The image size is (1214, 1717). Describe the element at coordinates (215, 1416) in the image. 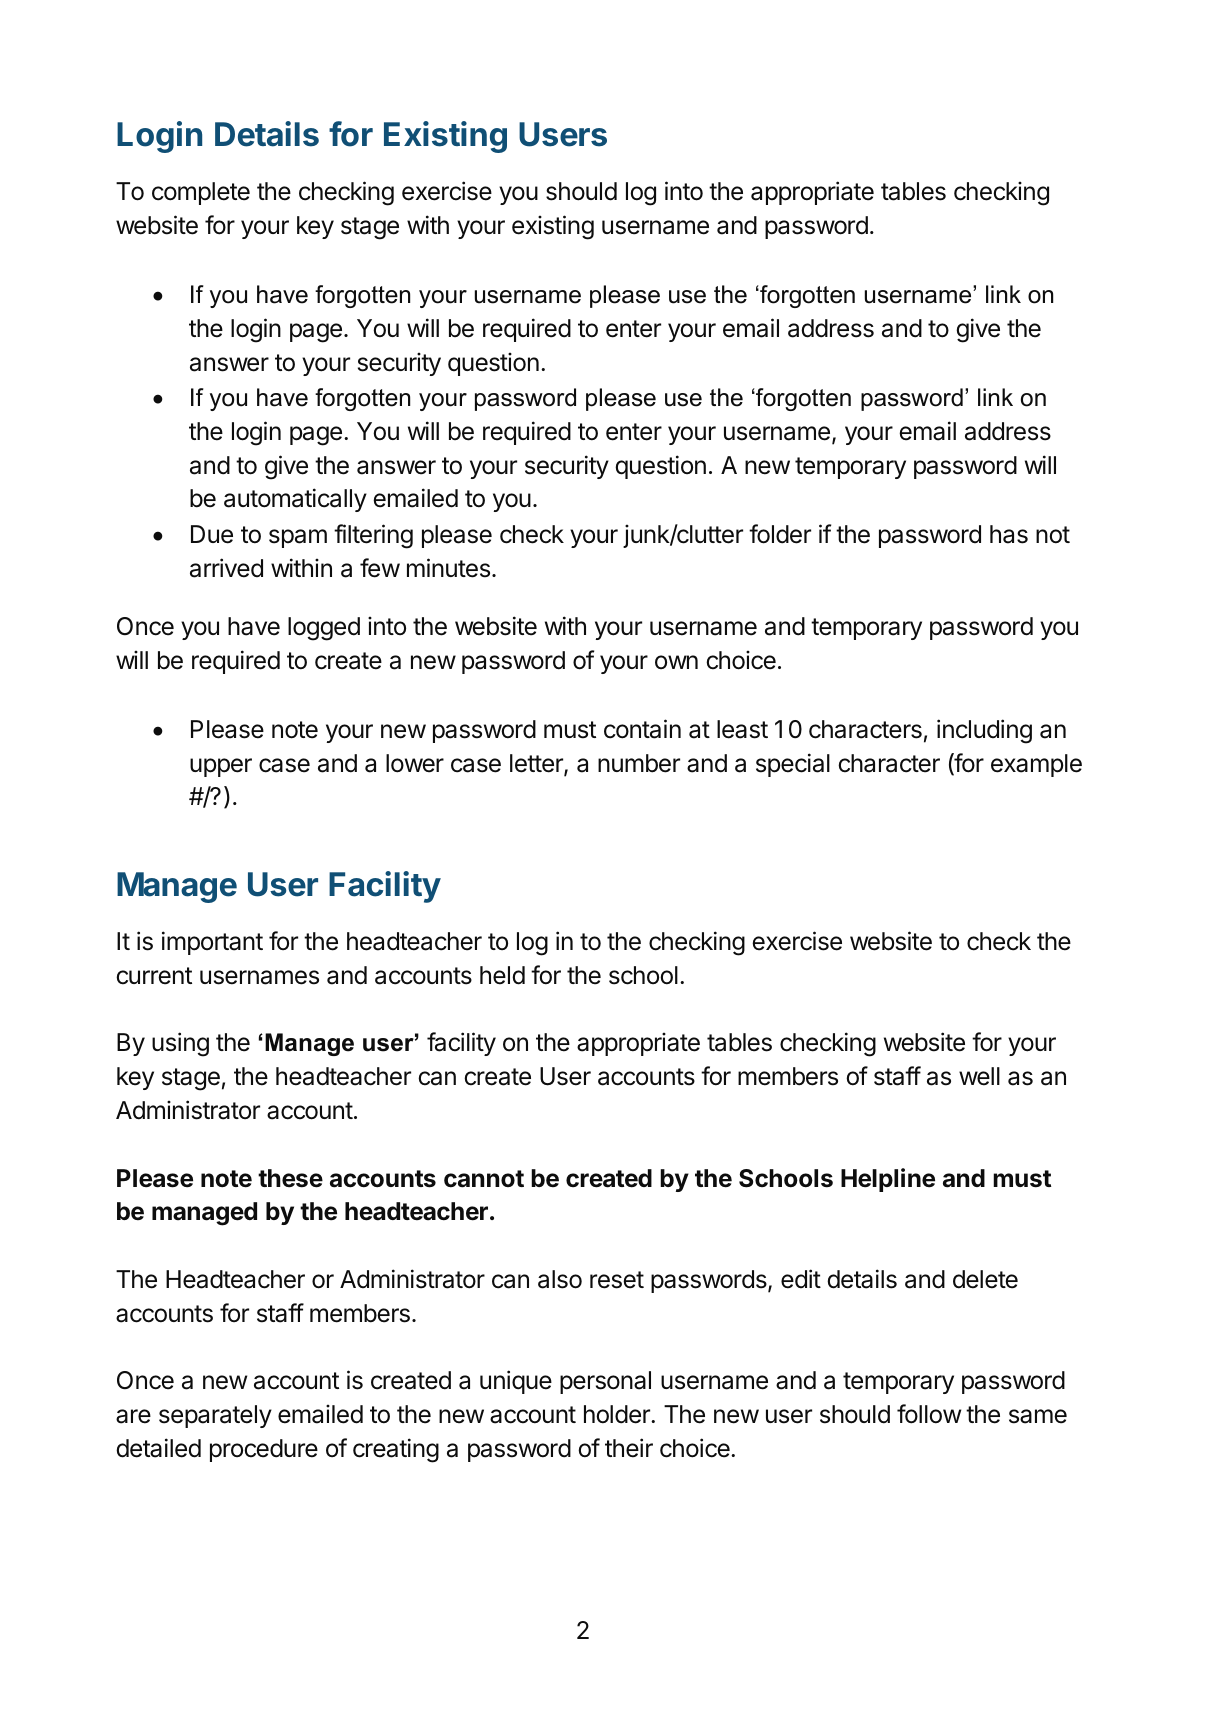

I see `separately` at that location.
